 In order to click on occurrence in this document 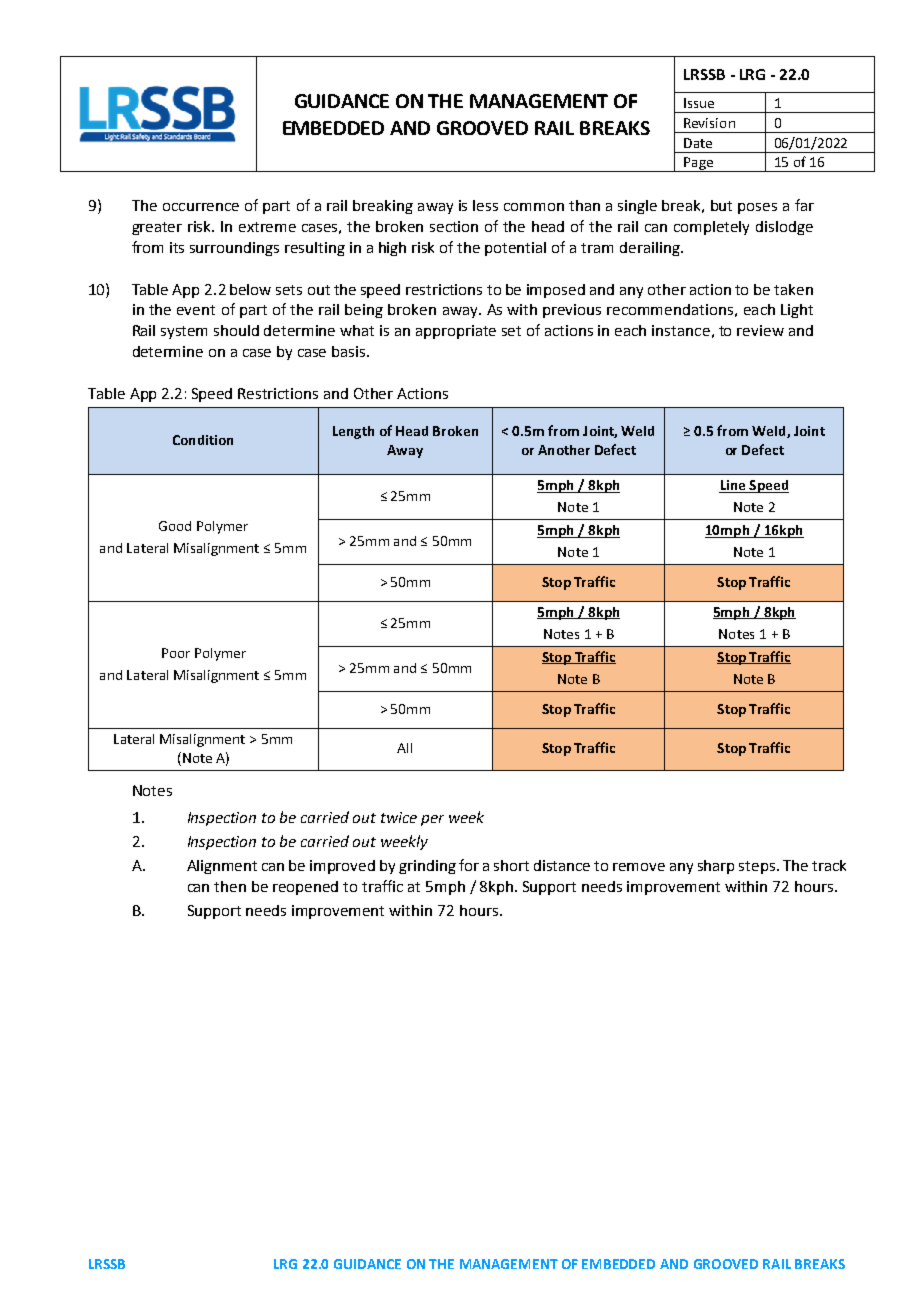, I will do `click(201, 207)`.
